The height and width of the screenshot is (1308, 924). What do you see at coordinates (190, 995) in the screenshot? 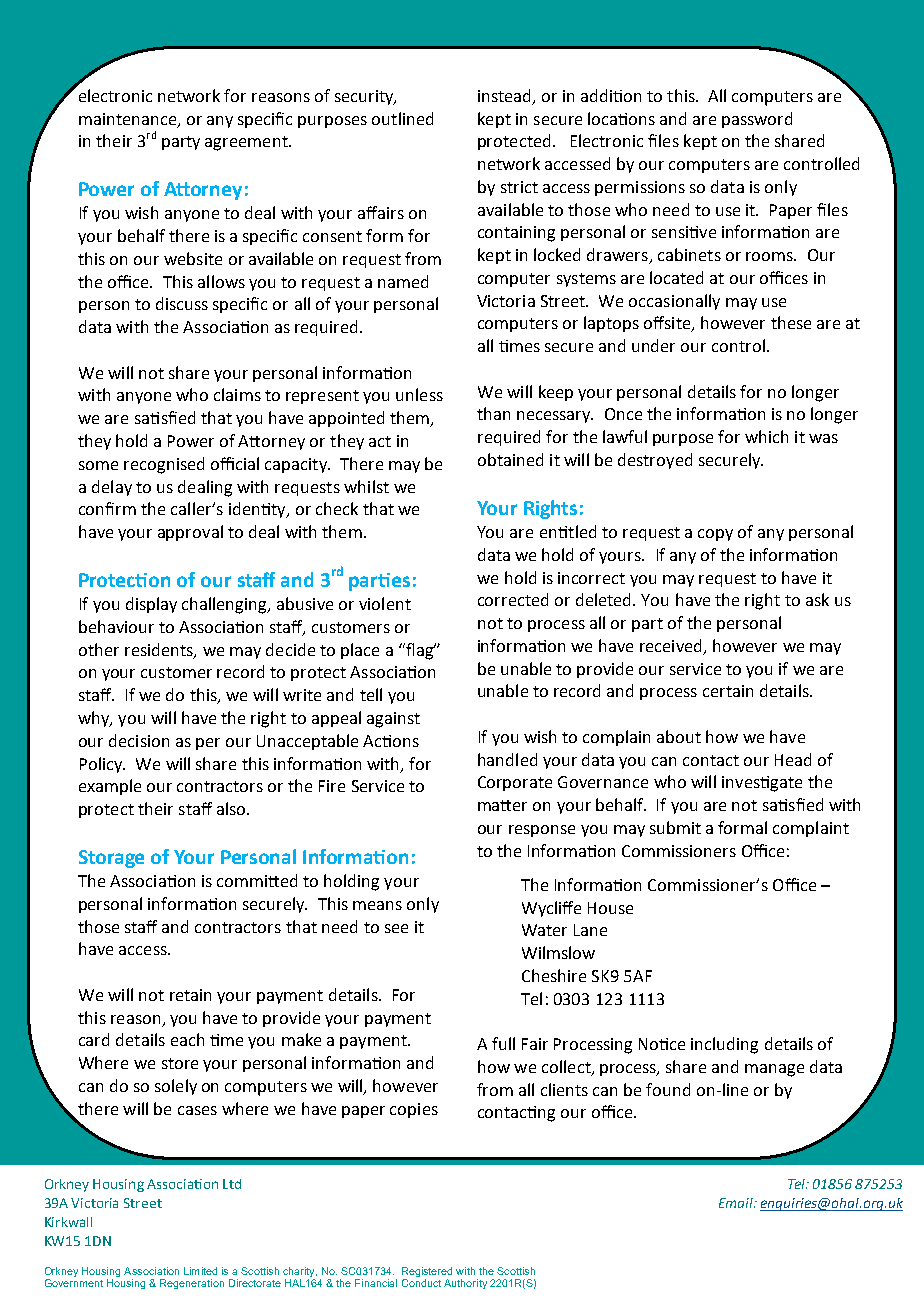
I see `retain` at bounding box center [190, 995].
